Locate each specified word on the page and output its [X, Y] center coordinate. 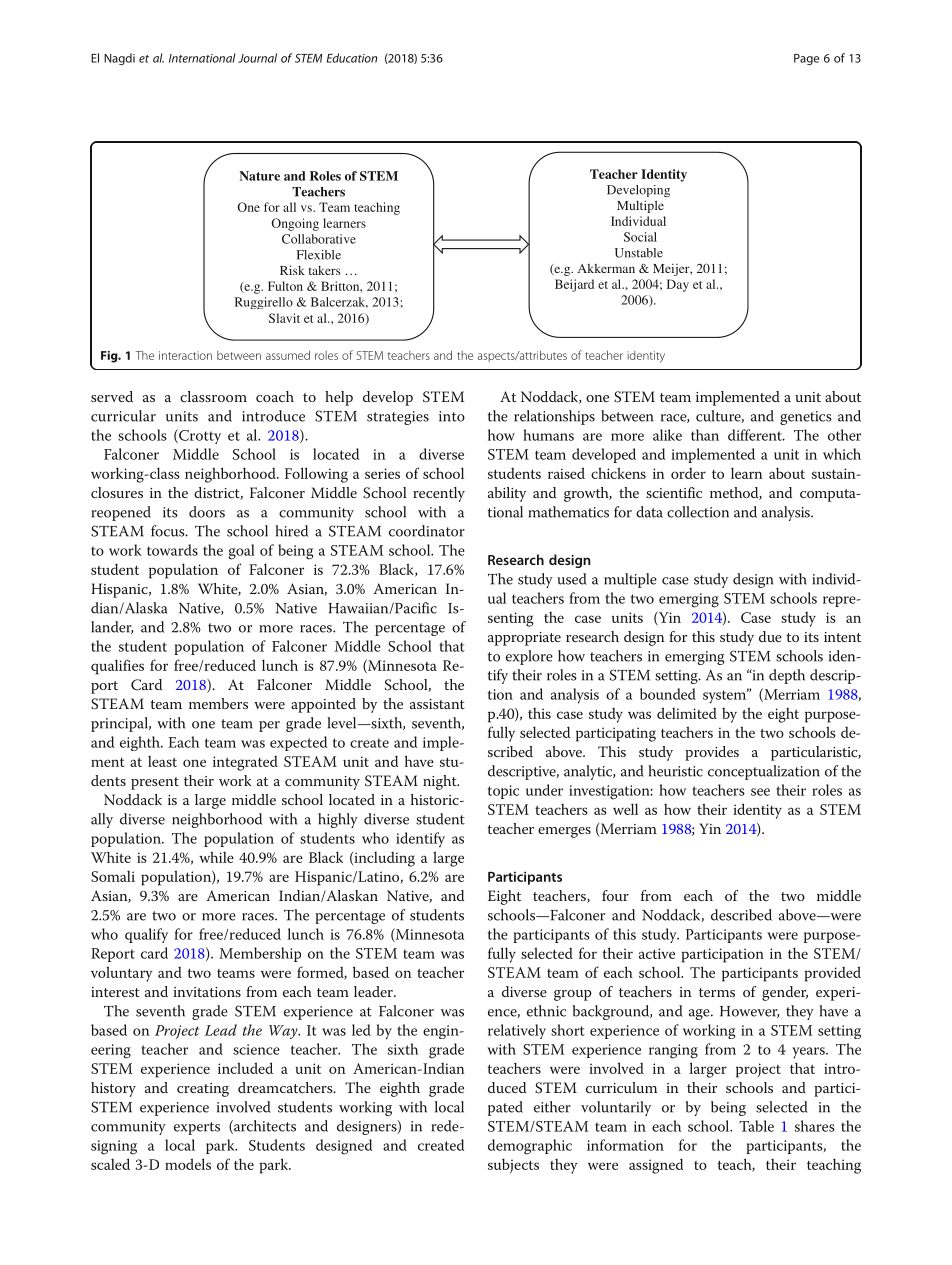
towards [172, 550]
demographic [530, 1147]
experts [197, 1128]
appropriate [524, 639]
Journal [257, 58]
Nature [259, 176]
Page [806, 59]
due [770, 636]
